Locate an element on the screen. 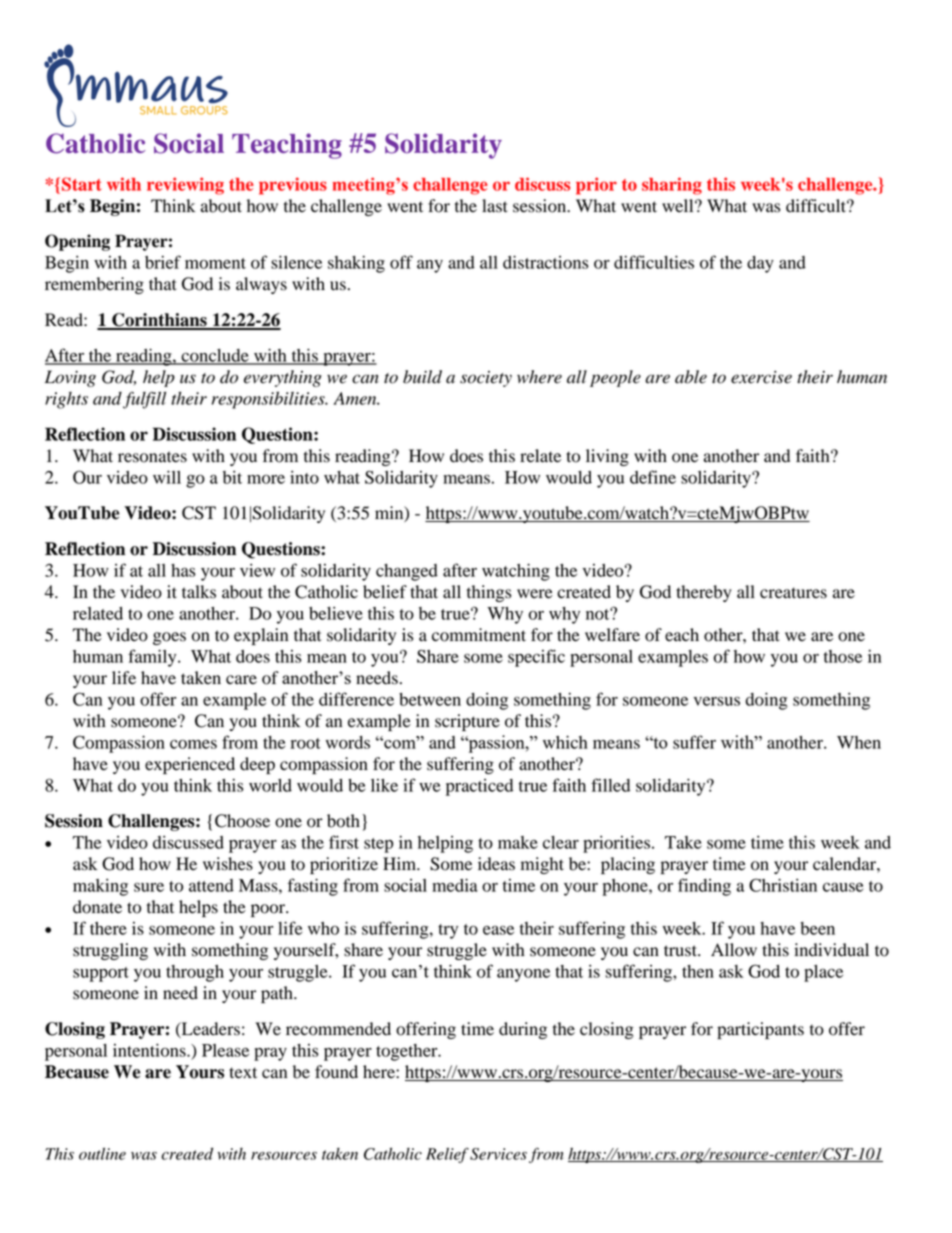  last is located at coordinates (495, 206).
